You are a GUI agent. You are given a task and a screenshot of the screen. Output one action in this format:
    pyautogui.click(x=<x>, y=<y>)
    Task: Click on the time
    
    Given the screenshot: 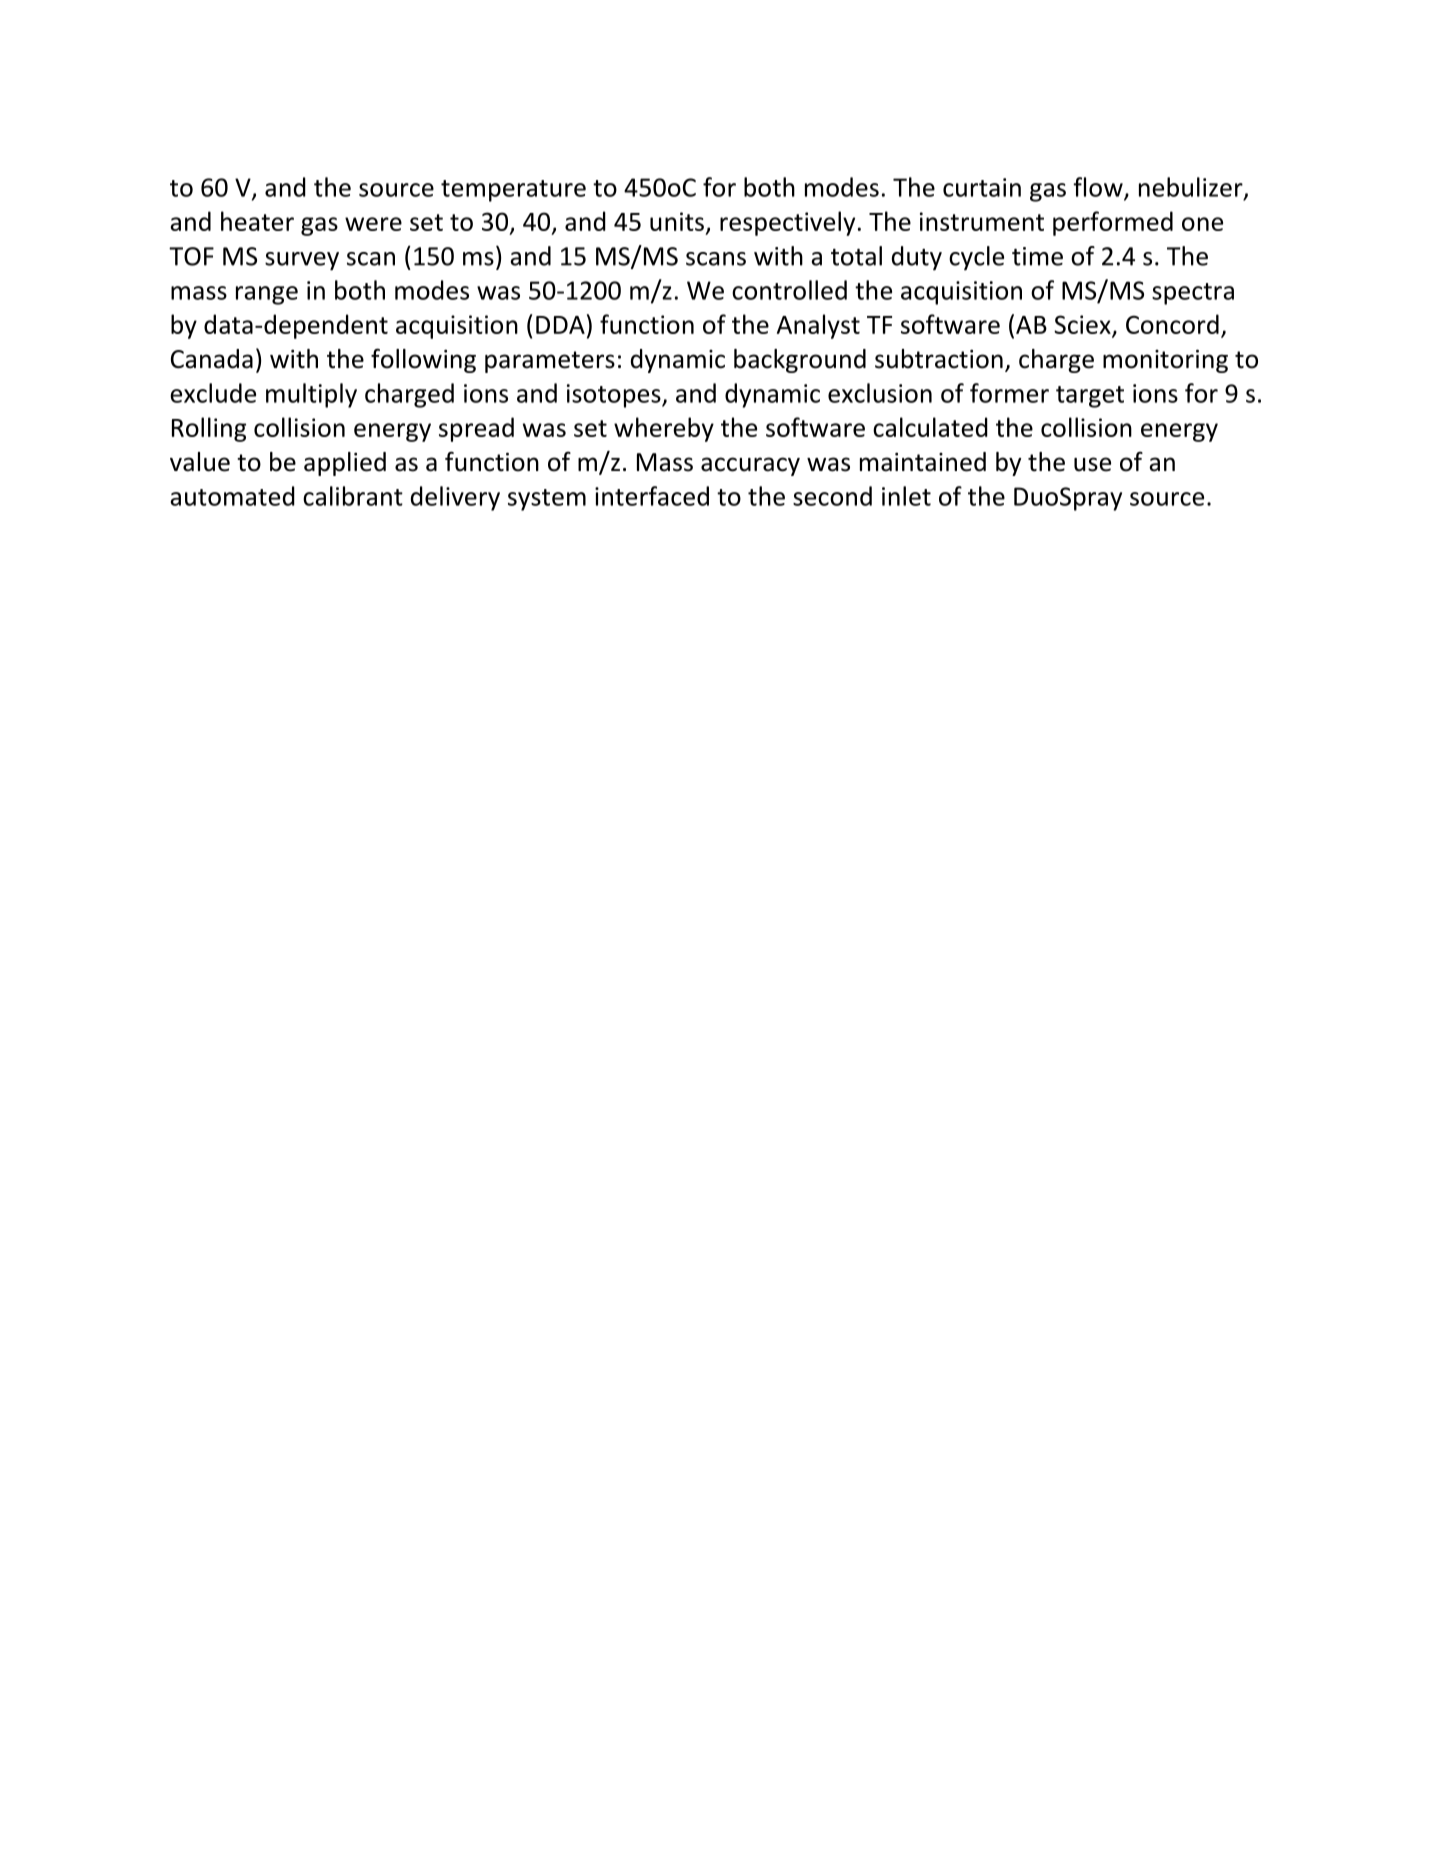 What is the action you would take?
    pyautogui.click(x=1037, y=256)
